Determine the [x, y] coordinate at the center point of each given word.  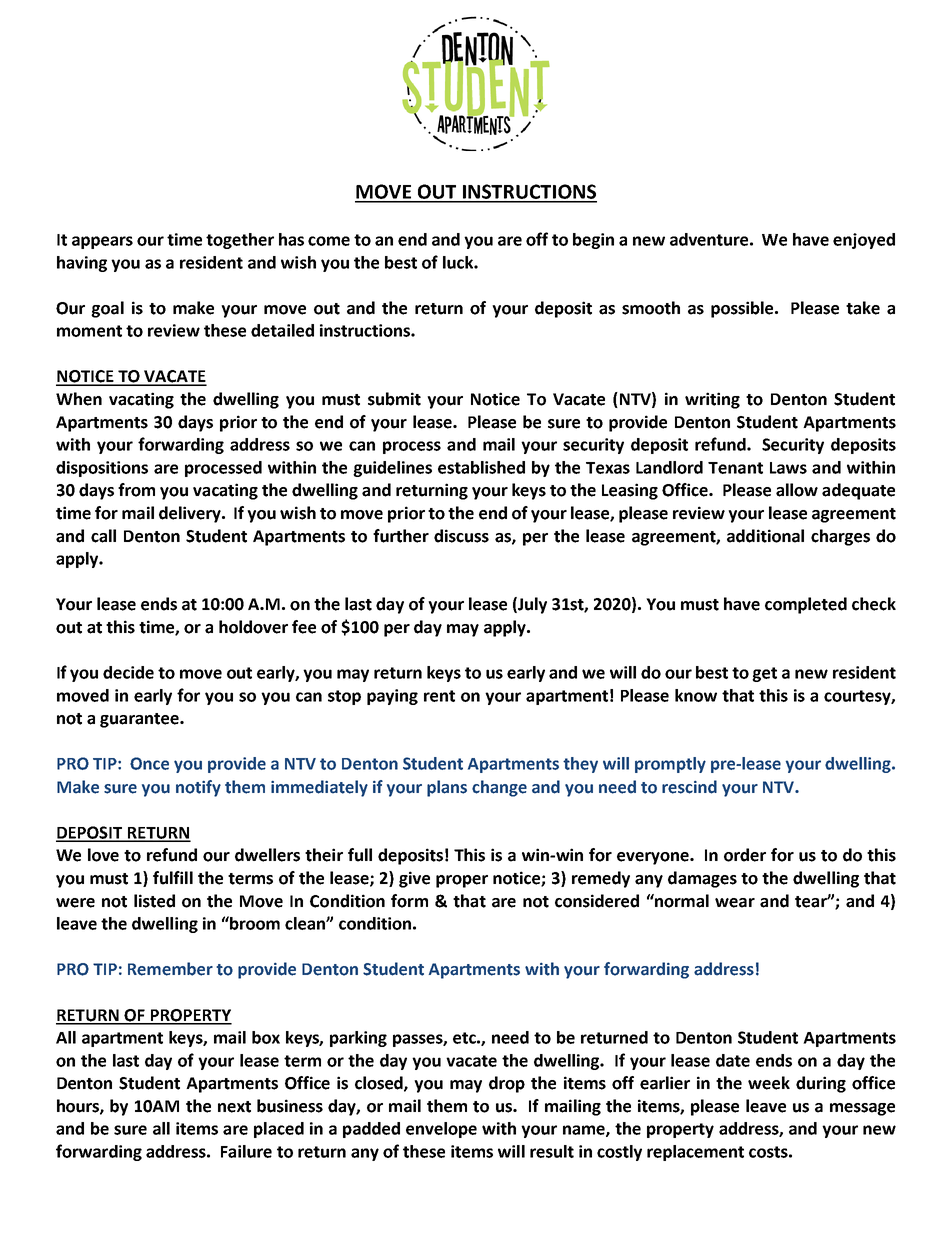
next [234, 1107]
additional [765, 536]
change [499, 788]
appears [102, 242]
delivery [191, 514]
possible [743, 309]
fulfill [173, 878]
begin [593, 241]
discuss [461, 536]
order [745, 855]
